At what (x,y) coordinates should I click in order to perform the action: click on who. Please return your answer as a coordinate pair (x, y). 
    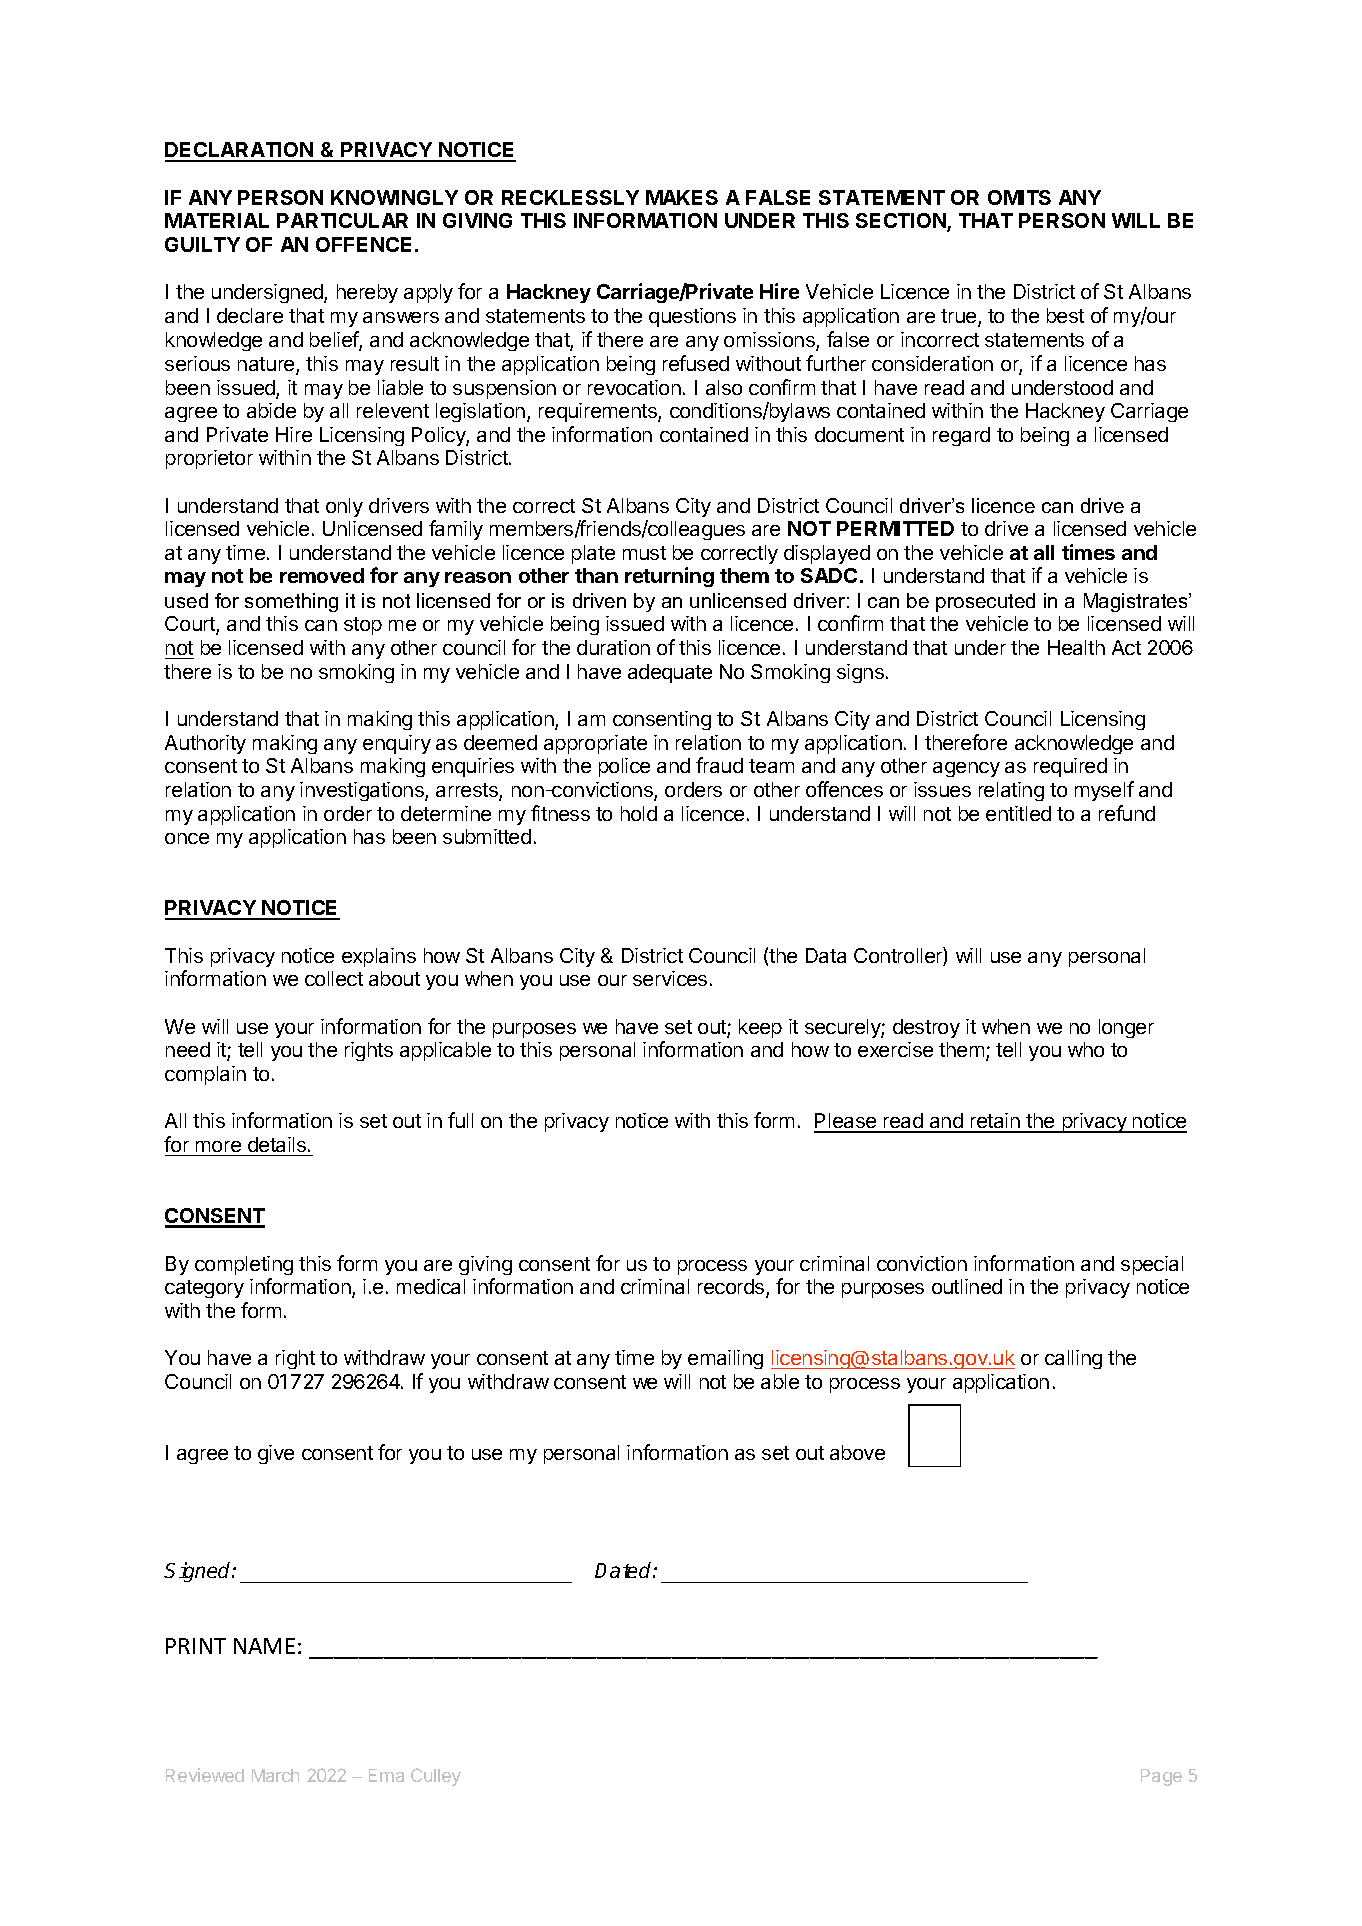
    Looking at the image, I should click on (1086, 1049).
